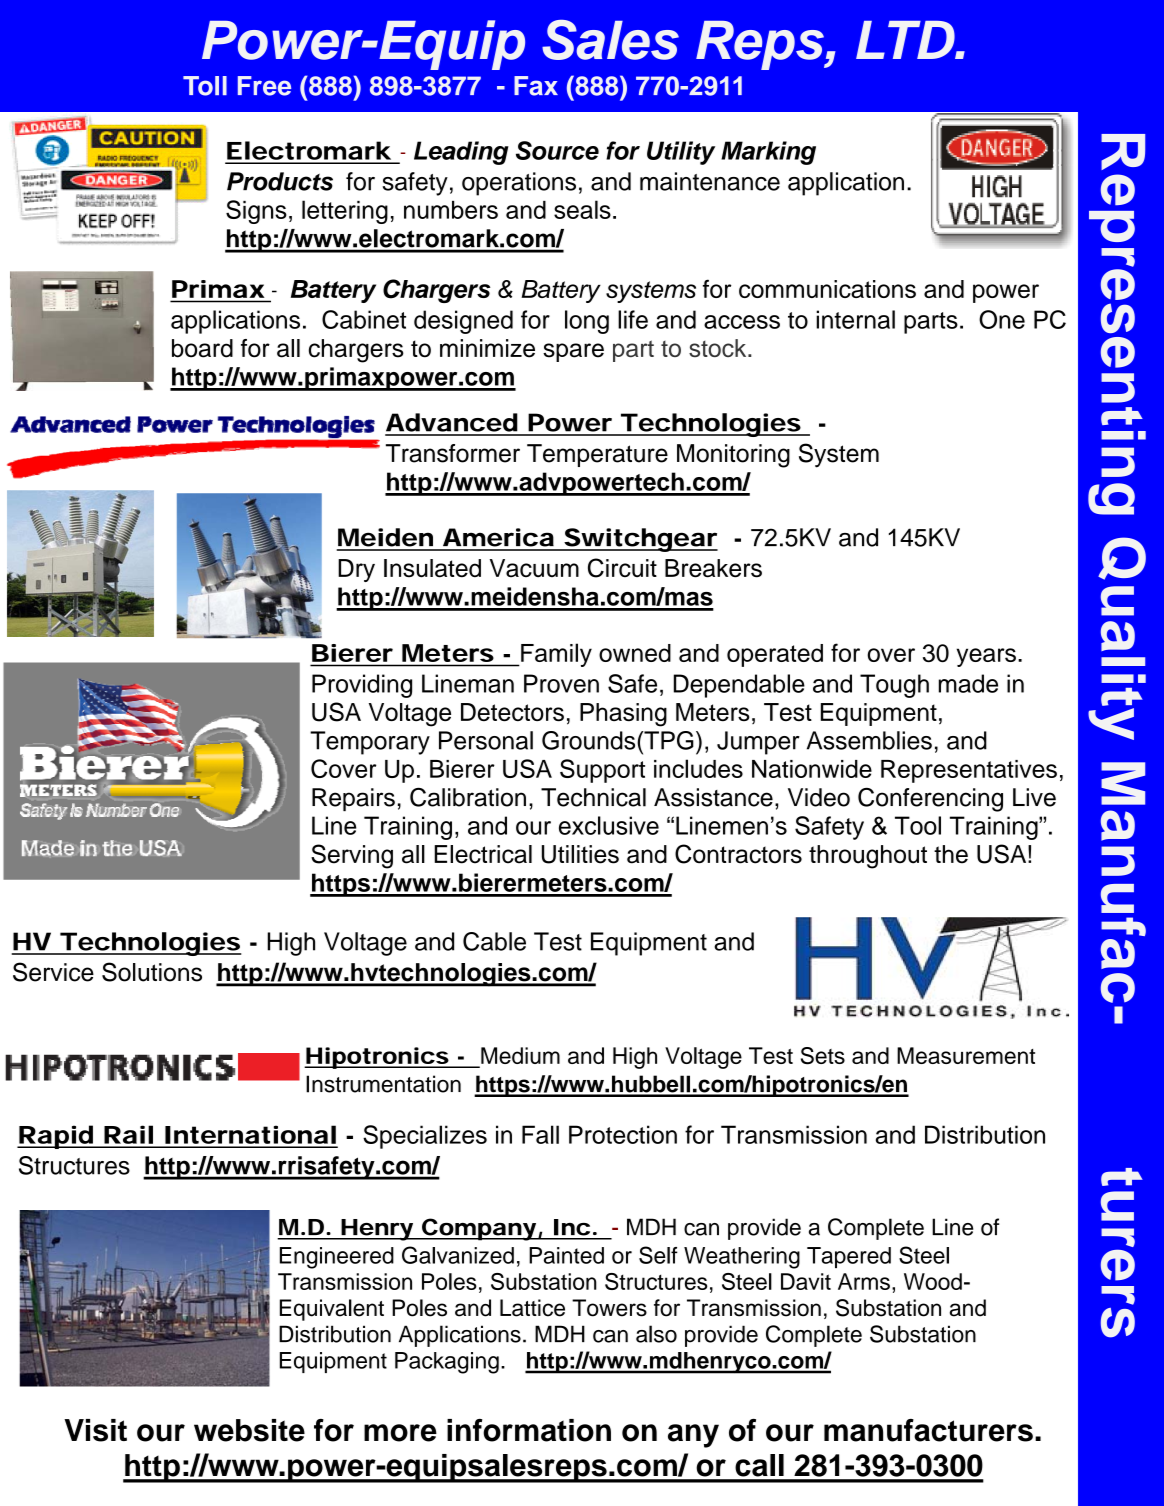  Describe the element at coordinates (602, 771) in the image. I see `Support` at that location.
